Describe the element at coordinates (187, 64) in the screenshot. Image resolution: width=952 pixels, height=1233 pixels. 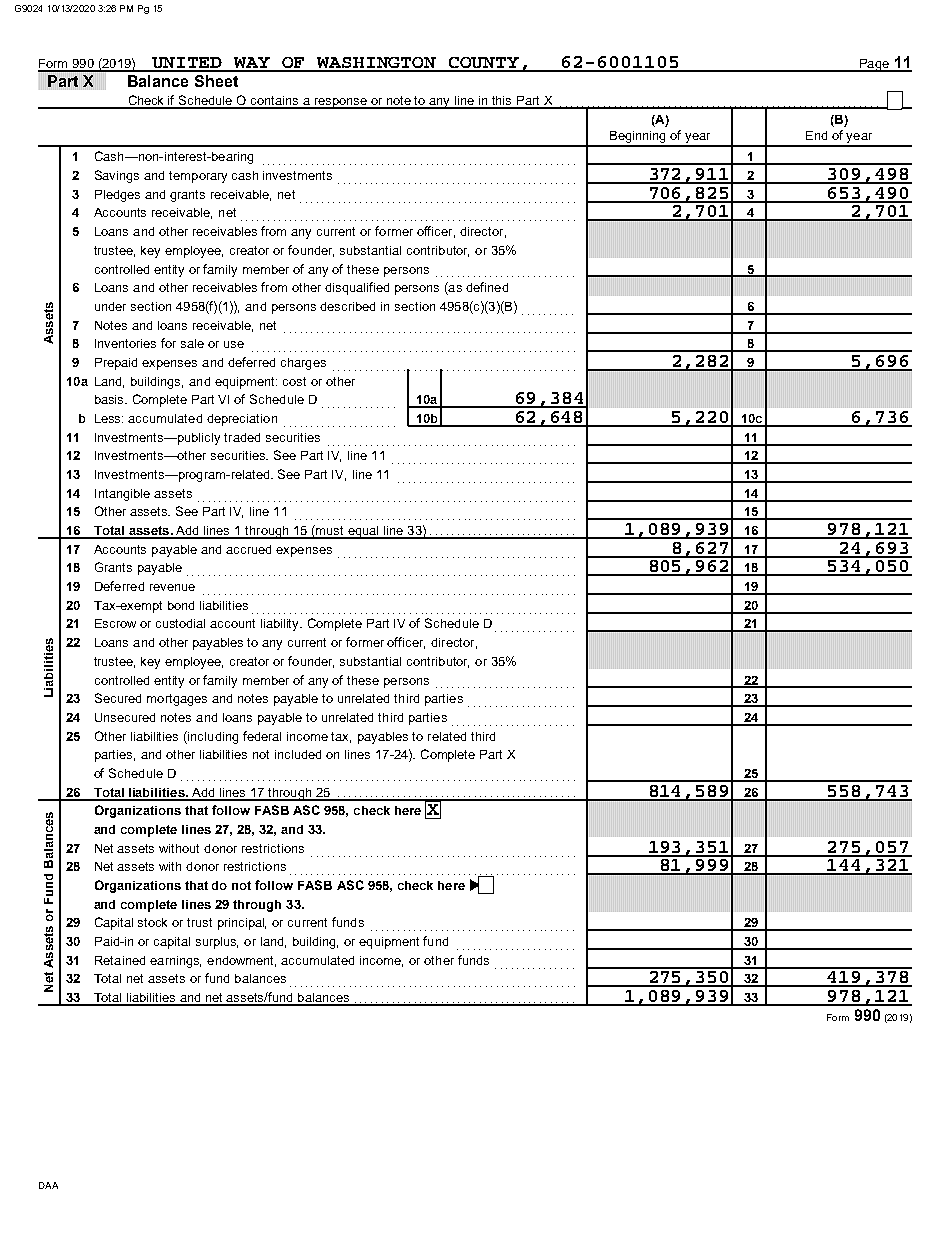
I see `UNITED` at that location.
